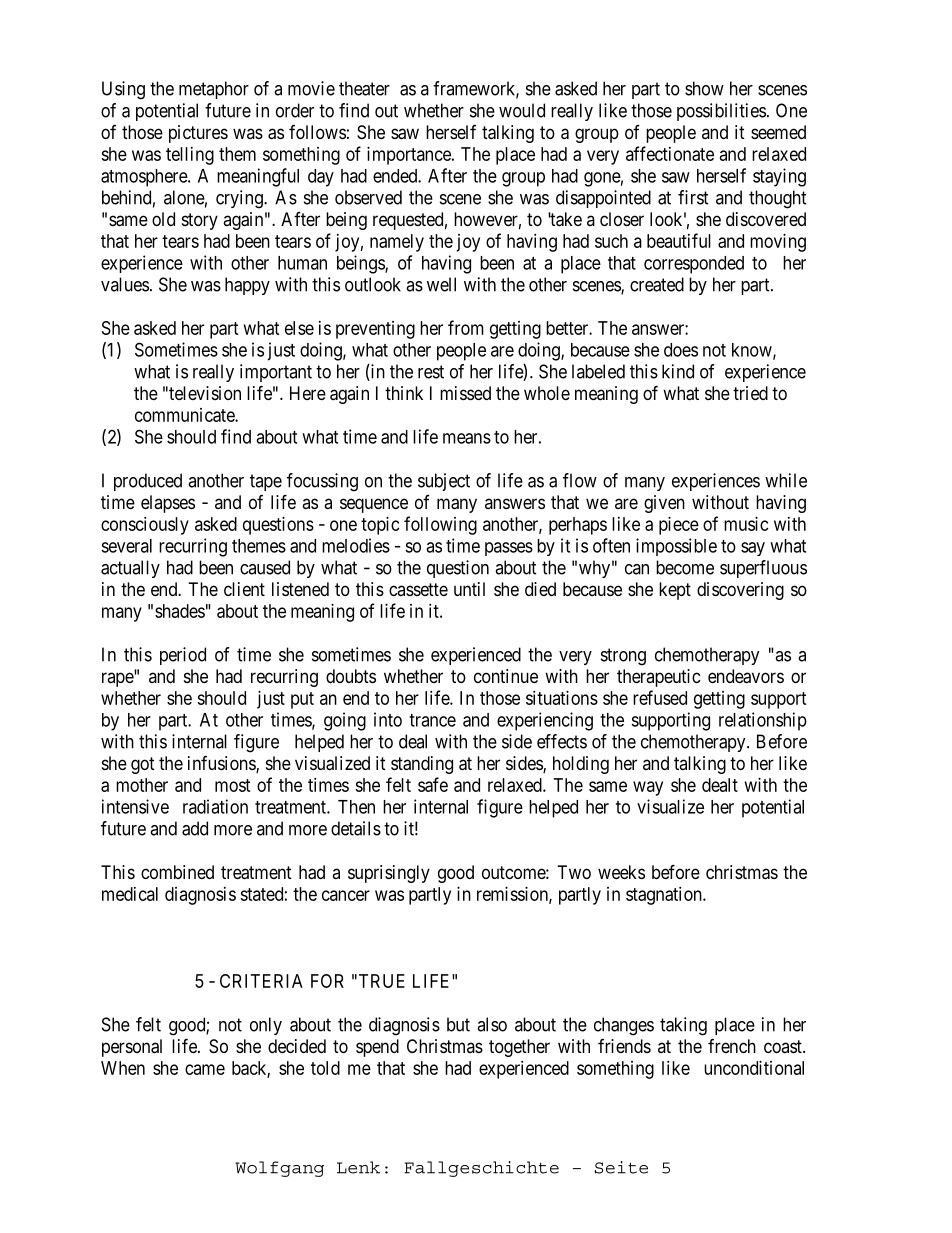 This screenshot has width=952, height=1233. I want to click on communicate, so click(185, 415).
